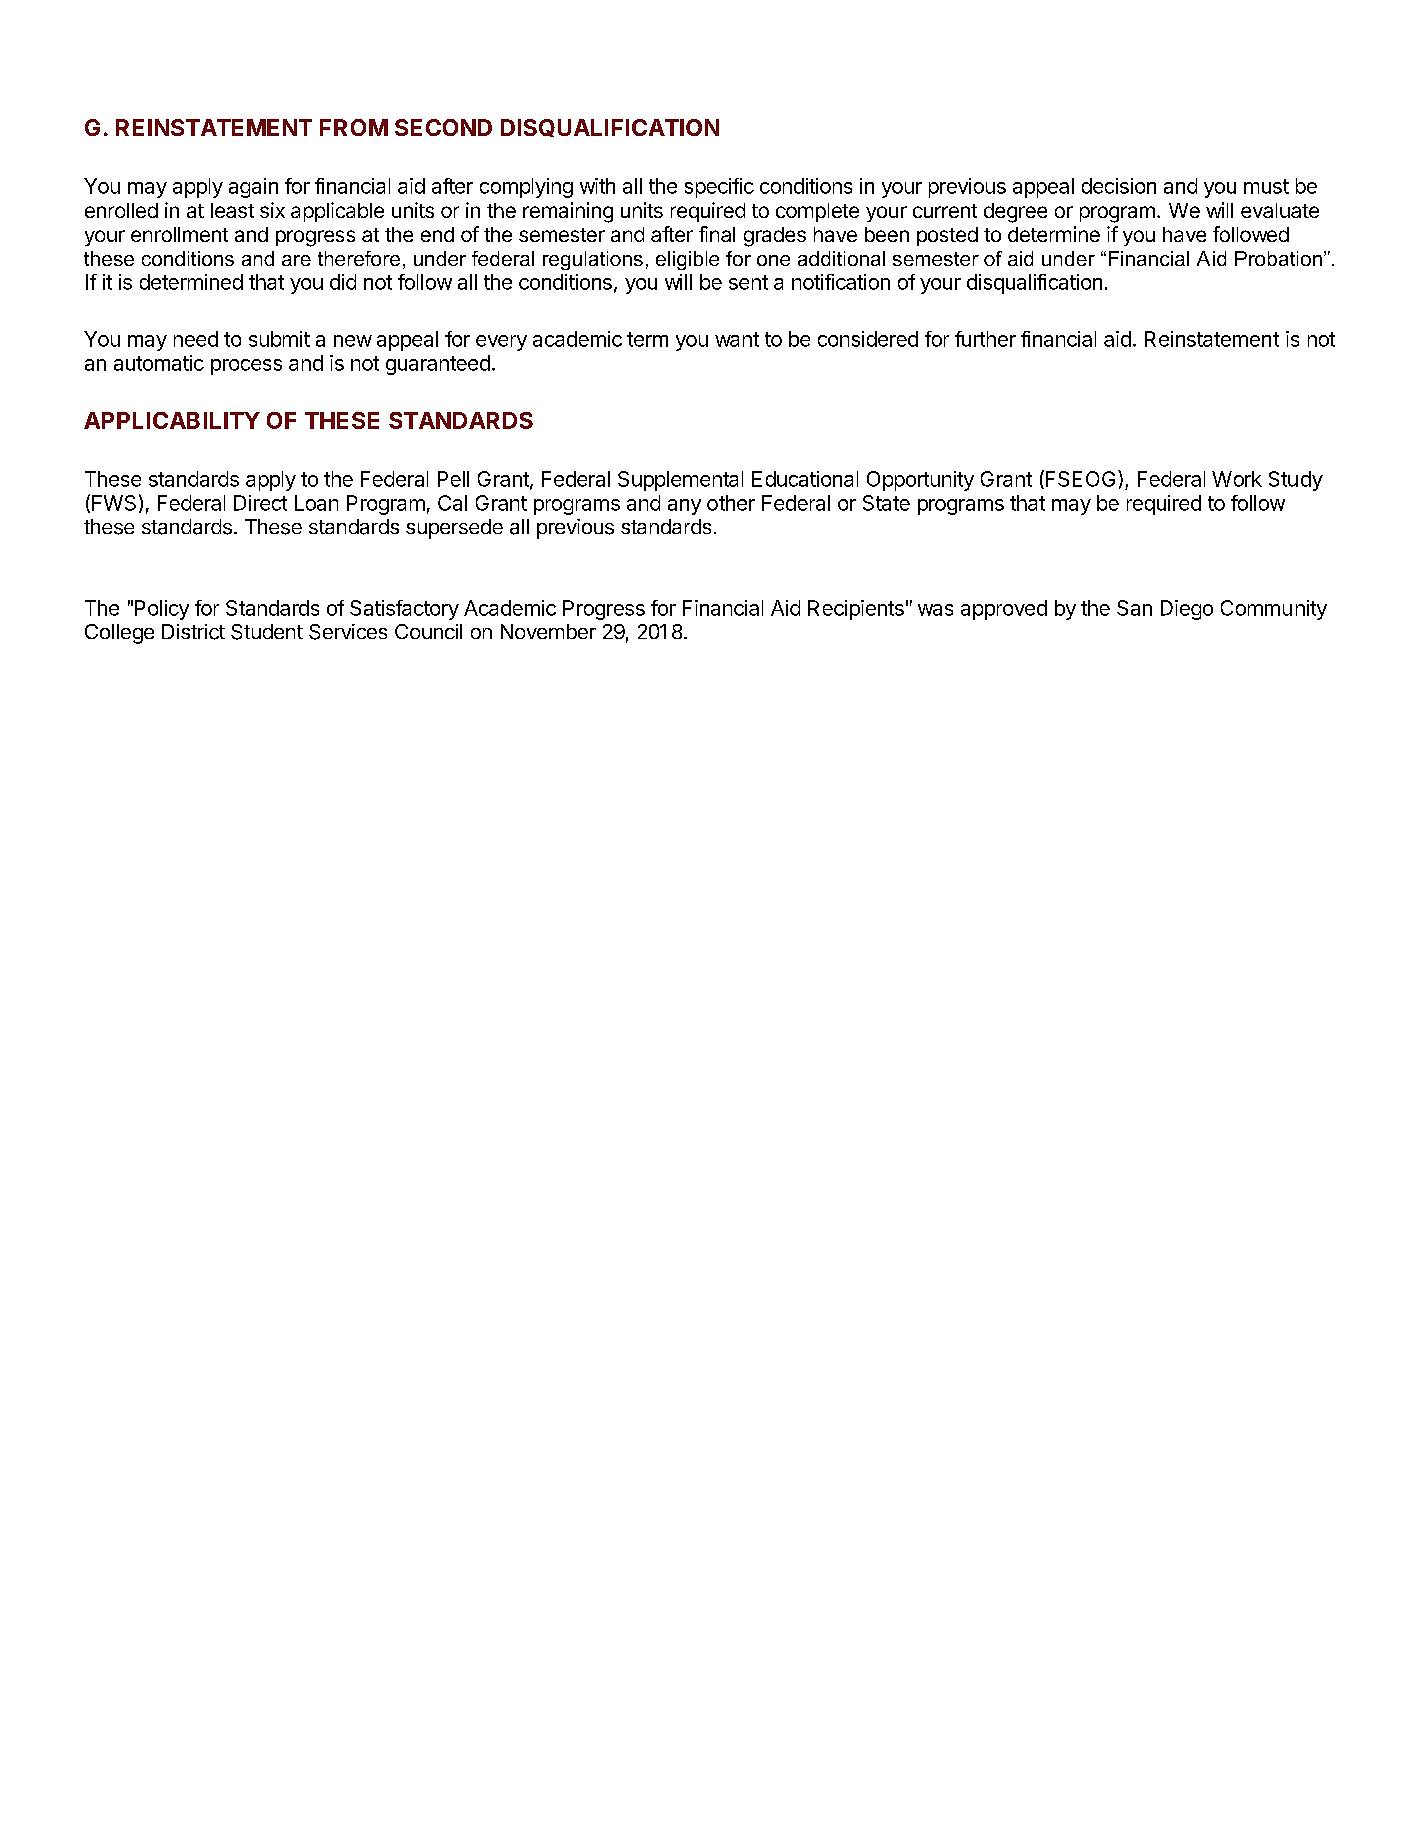 The image size is (1422, 1841). I want to click on SECOND, so click(443, 127).
